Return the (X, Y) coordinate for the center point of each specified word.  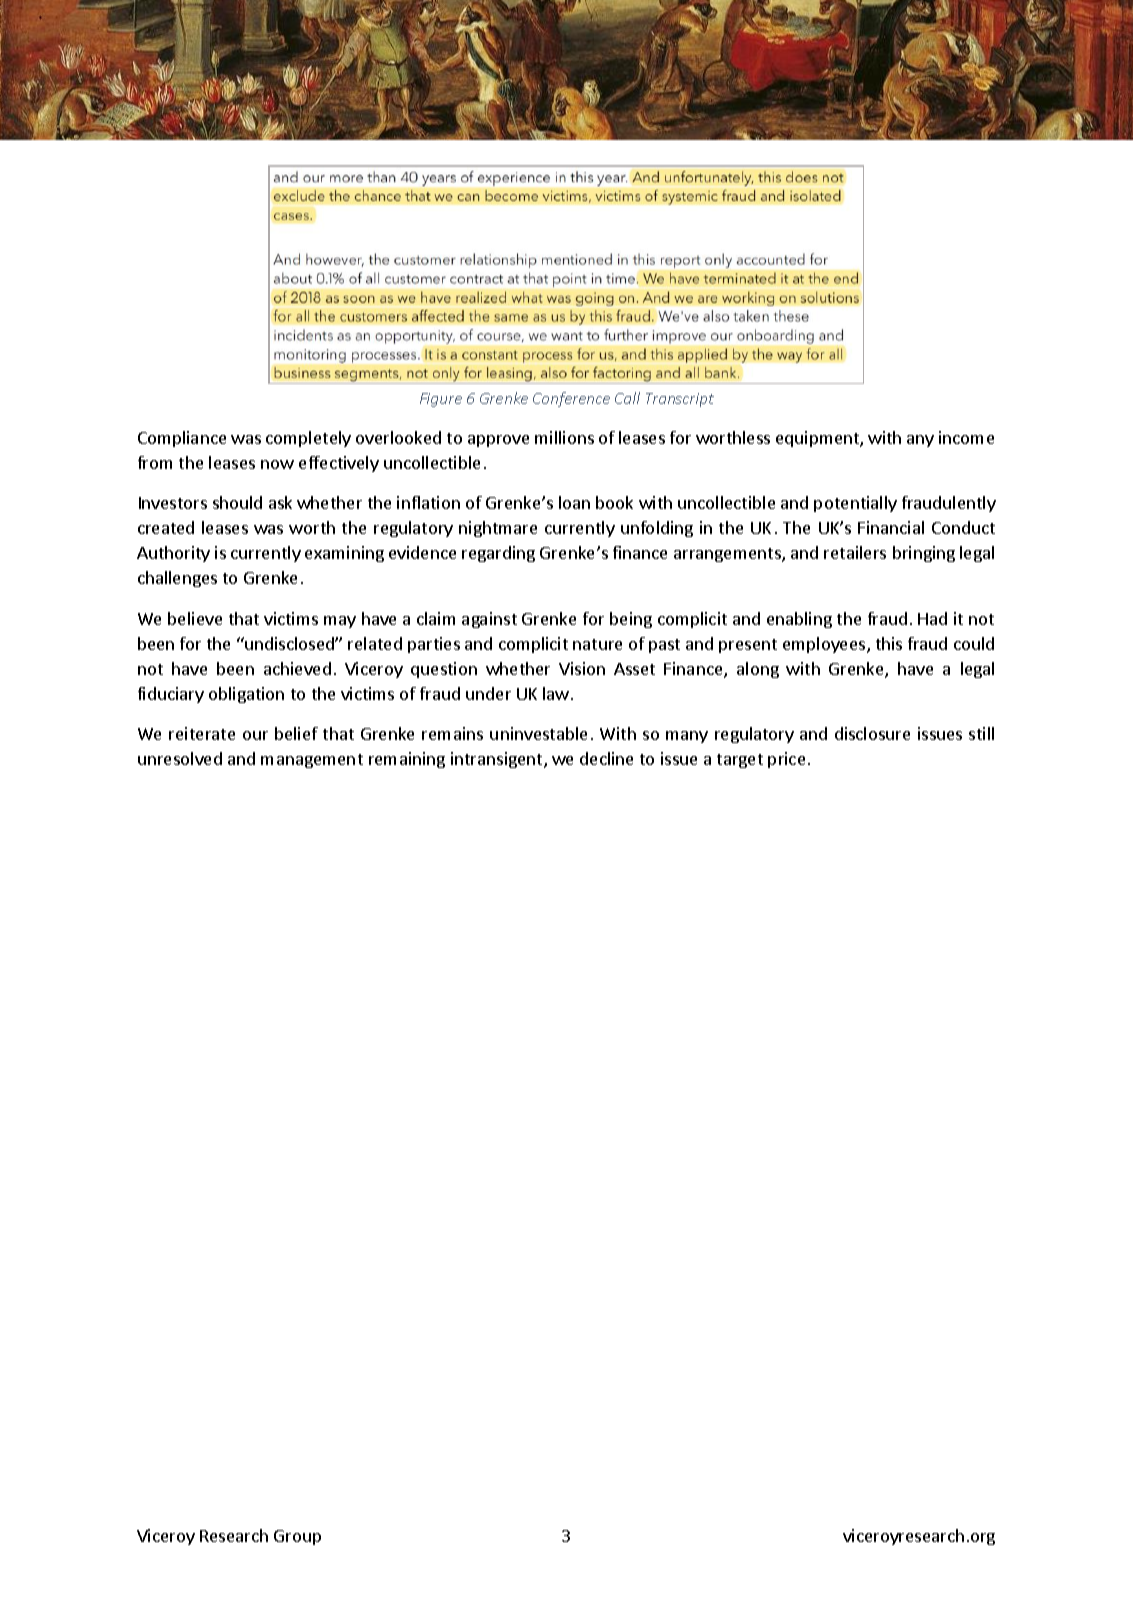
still (981, 733)
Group (297, 1537)
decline (606, 758)
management (312, 761)
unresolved (180, 758)
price (786, 760)
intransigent (498, 760)
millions (564, 437)
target (740, 761)
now (277, 464)
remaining (407, 760)
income (966, 437)
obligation (246, 695)
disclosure (872, 733)
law (556, 693)
